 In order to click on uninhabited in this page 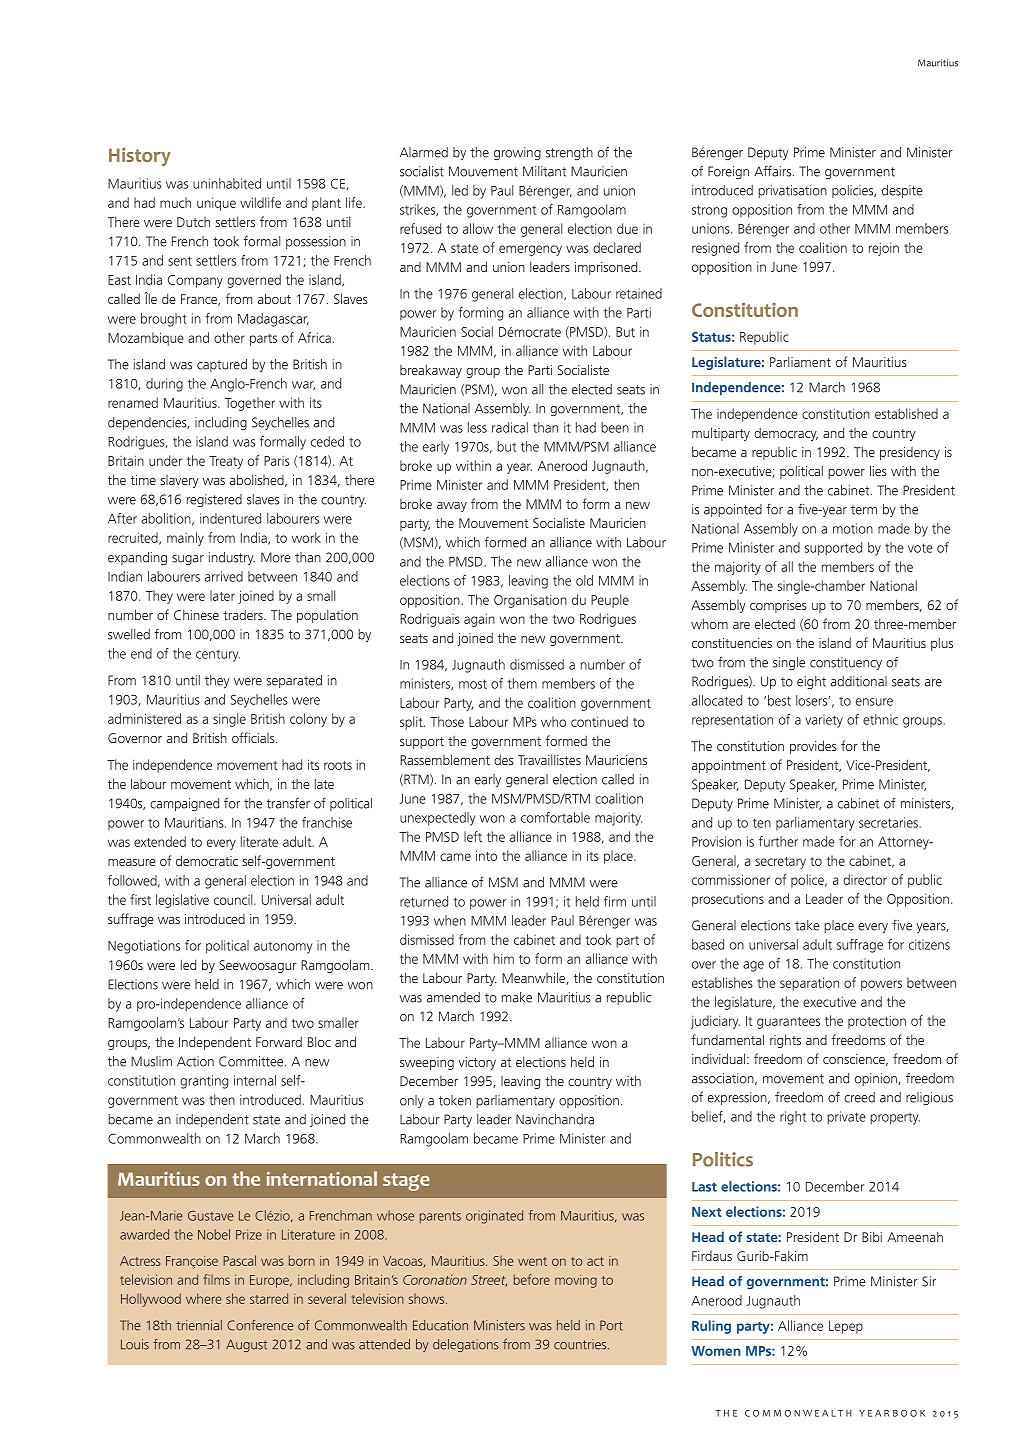, I will do `click(227, 183)`.
